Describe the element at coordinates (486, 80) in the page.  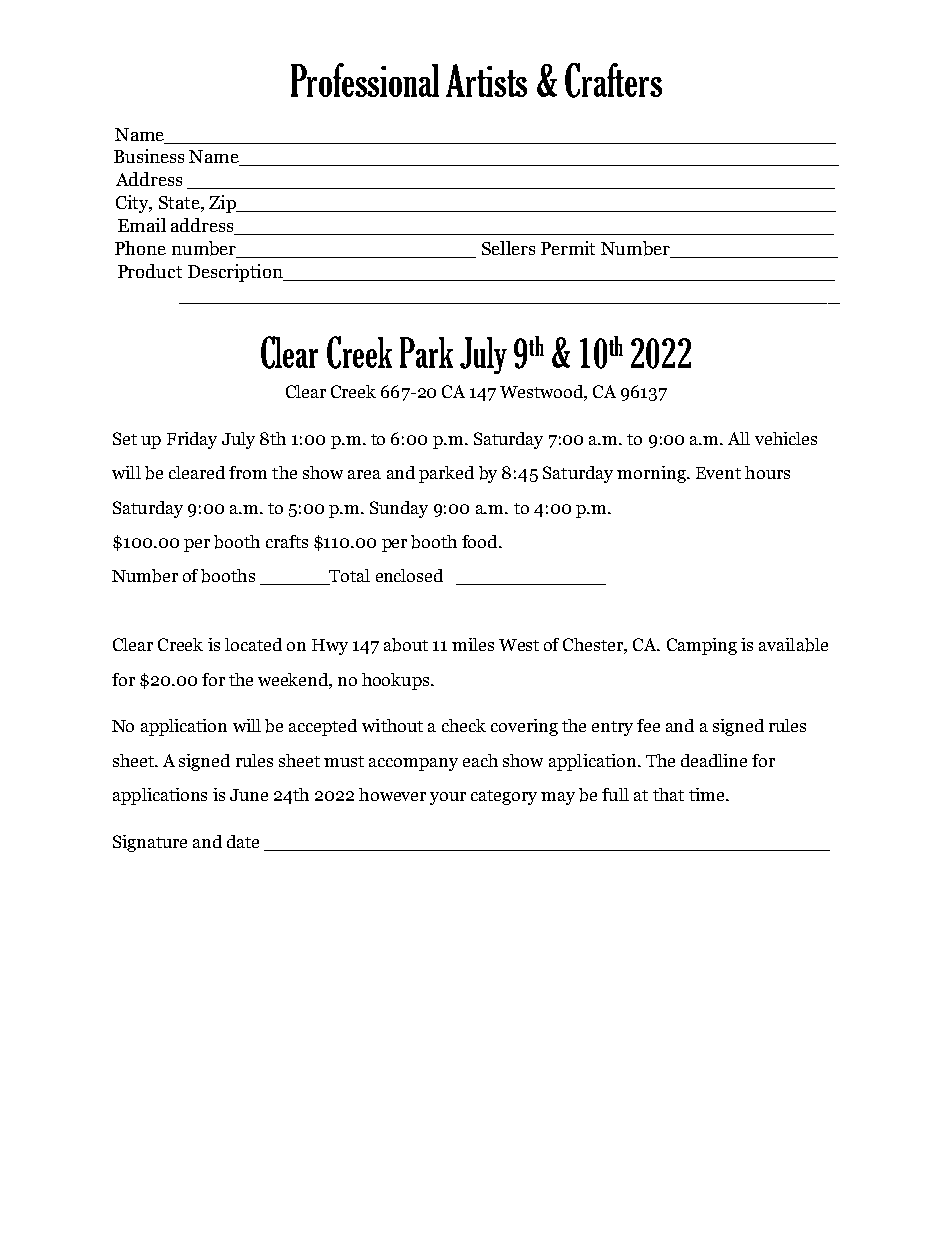
I see `Artists` at that location.
